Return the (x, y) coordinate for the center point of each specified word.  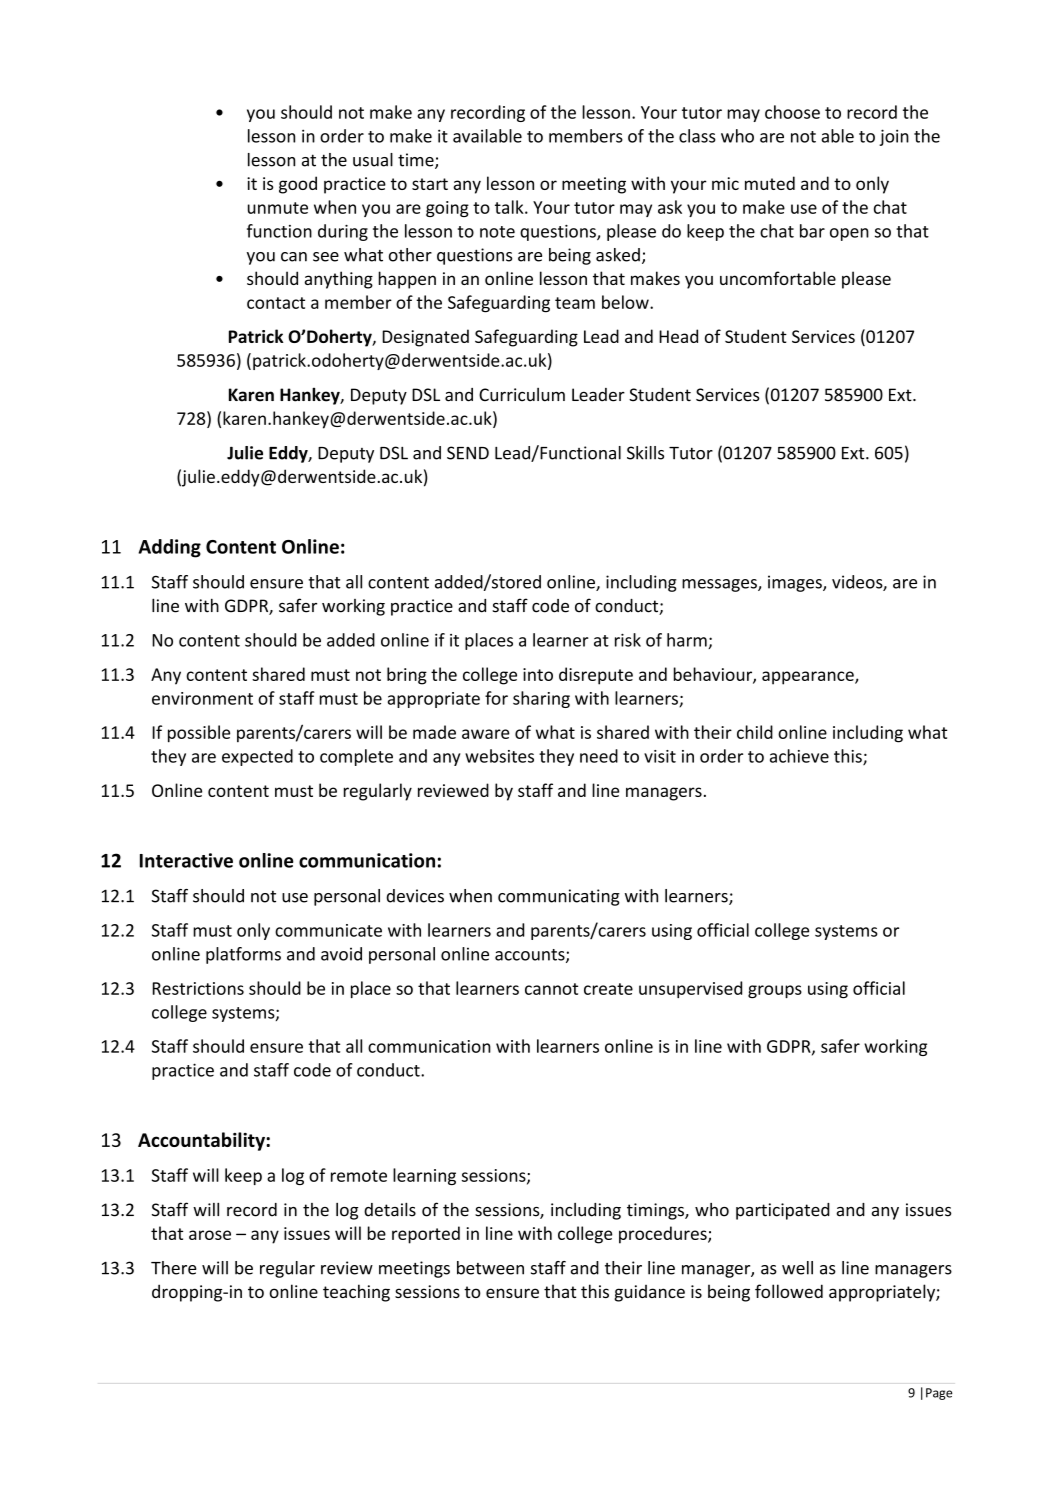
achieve (799, 756)
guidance (649, 1293)
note (497, 232)
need (599, 756)
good (298, 185)
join (894, 137)
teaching (356, 1293)
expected (257, 757)
